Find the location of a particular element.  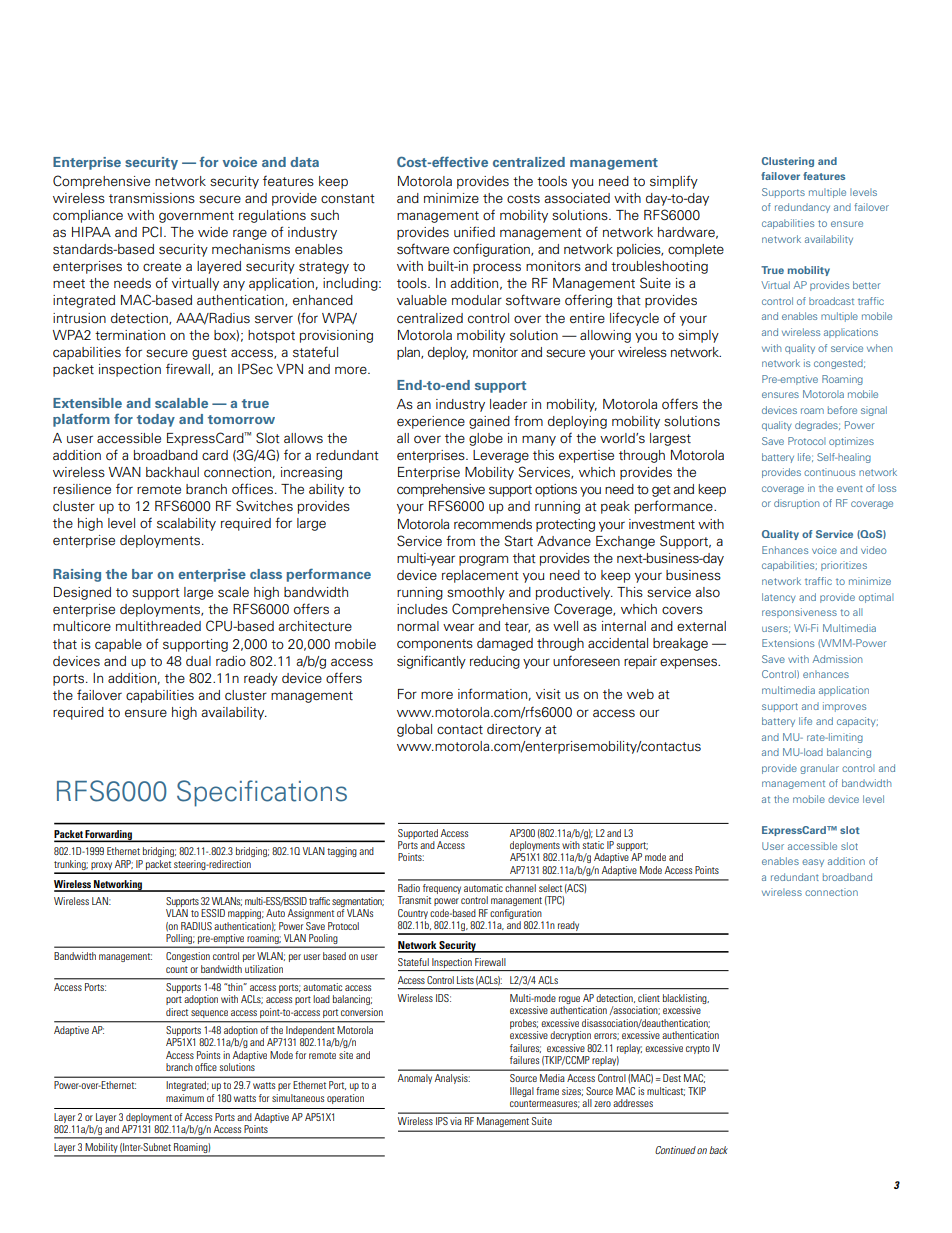

gained is located at coordinates (489, 422).
